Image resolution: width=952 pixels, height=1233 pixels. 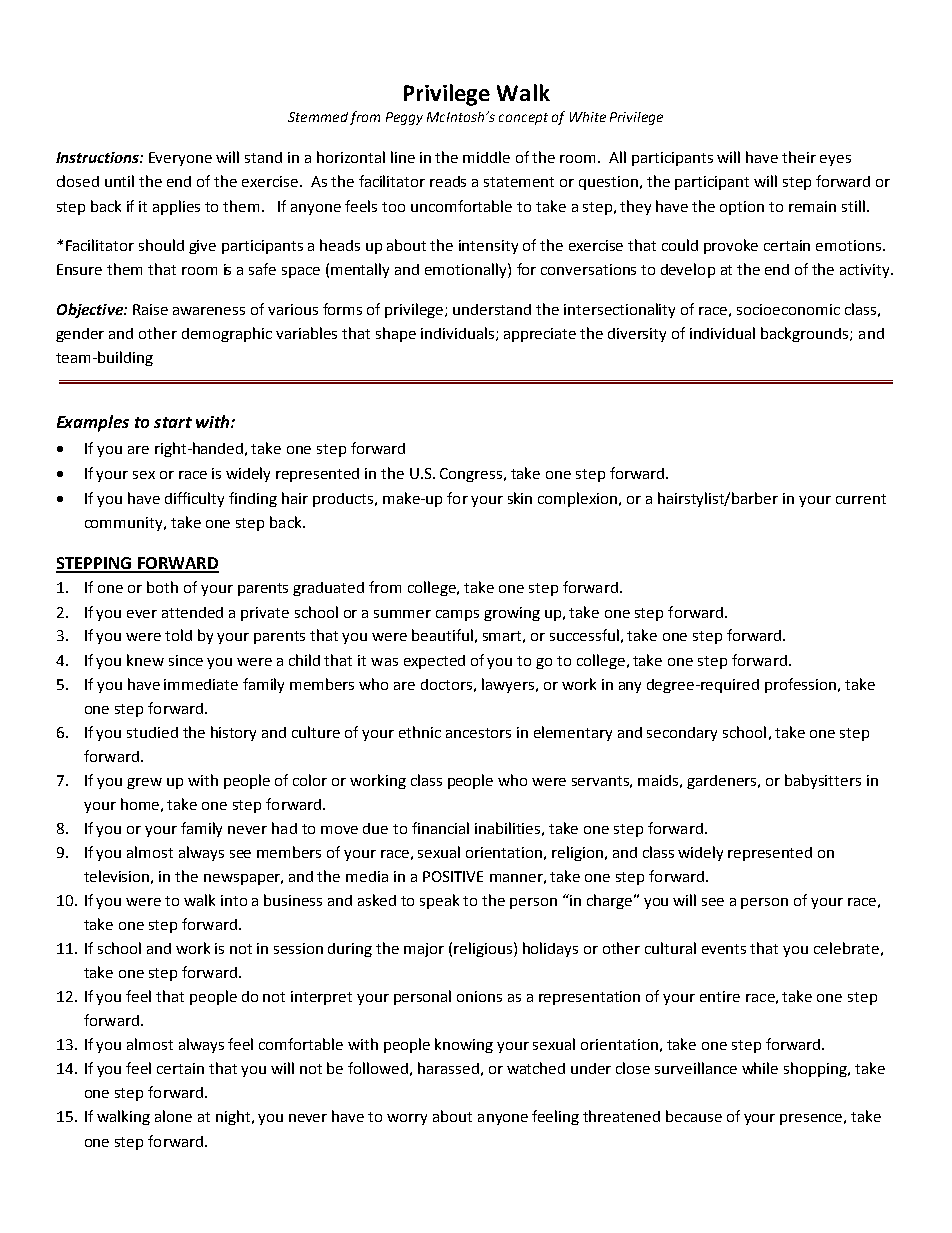 What do you see at coordinates (799, 157) in the screenshot?
I see `their` at bounding box center [799, 157].
